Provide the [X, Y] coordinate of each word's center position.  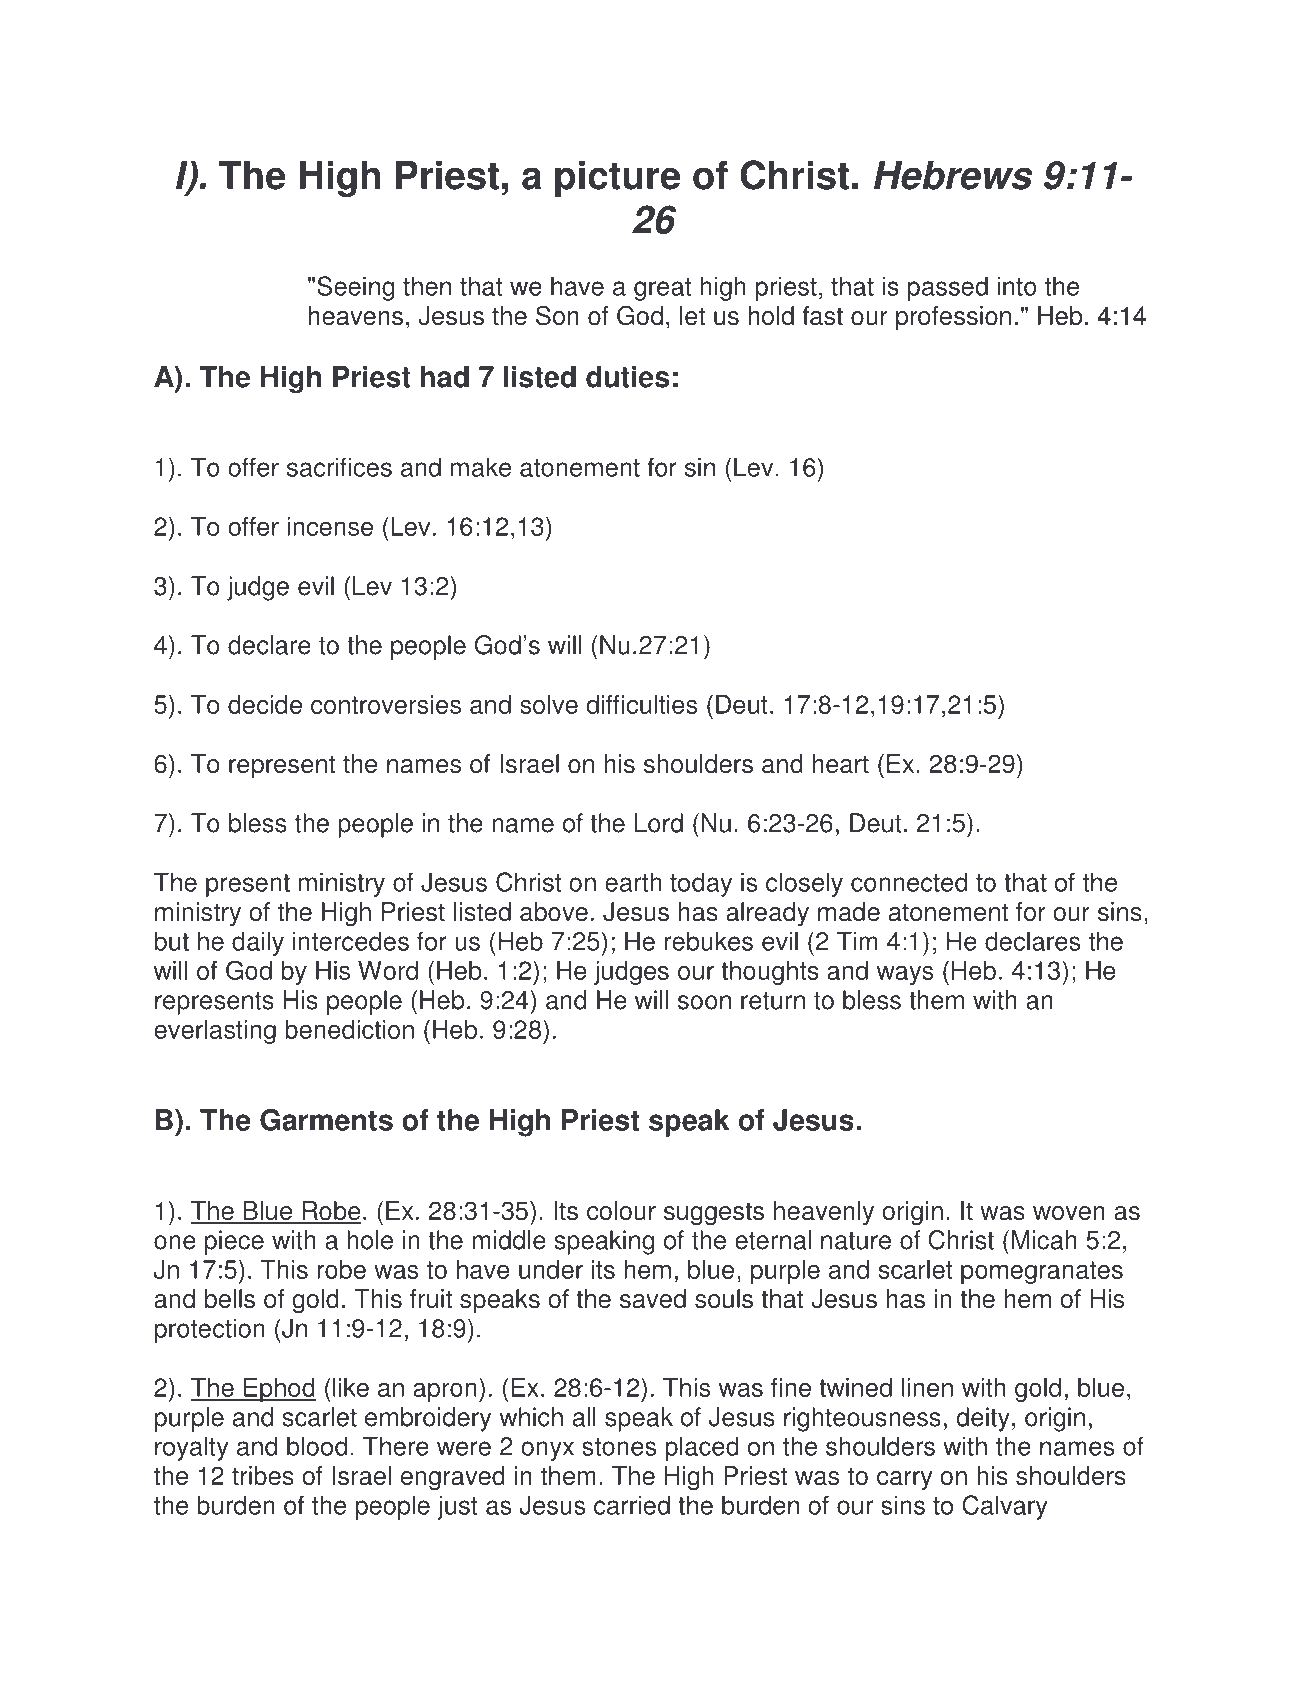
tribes [263, 1476]
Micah [1044, 1240]
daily [258, 943]
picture [617, 179]
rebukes [709, 941]
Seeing [356, 288]
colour [621, 1211]
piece [234, 1242]
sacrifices [339, 467]
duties [627, 377]
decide [265, 704]
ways [905, 975]
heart [841, 764]
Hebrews [953, 175]
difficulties [641, 704]
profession [953, 318]
